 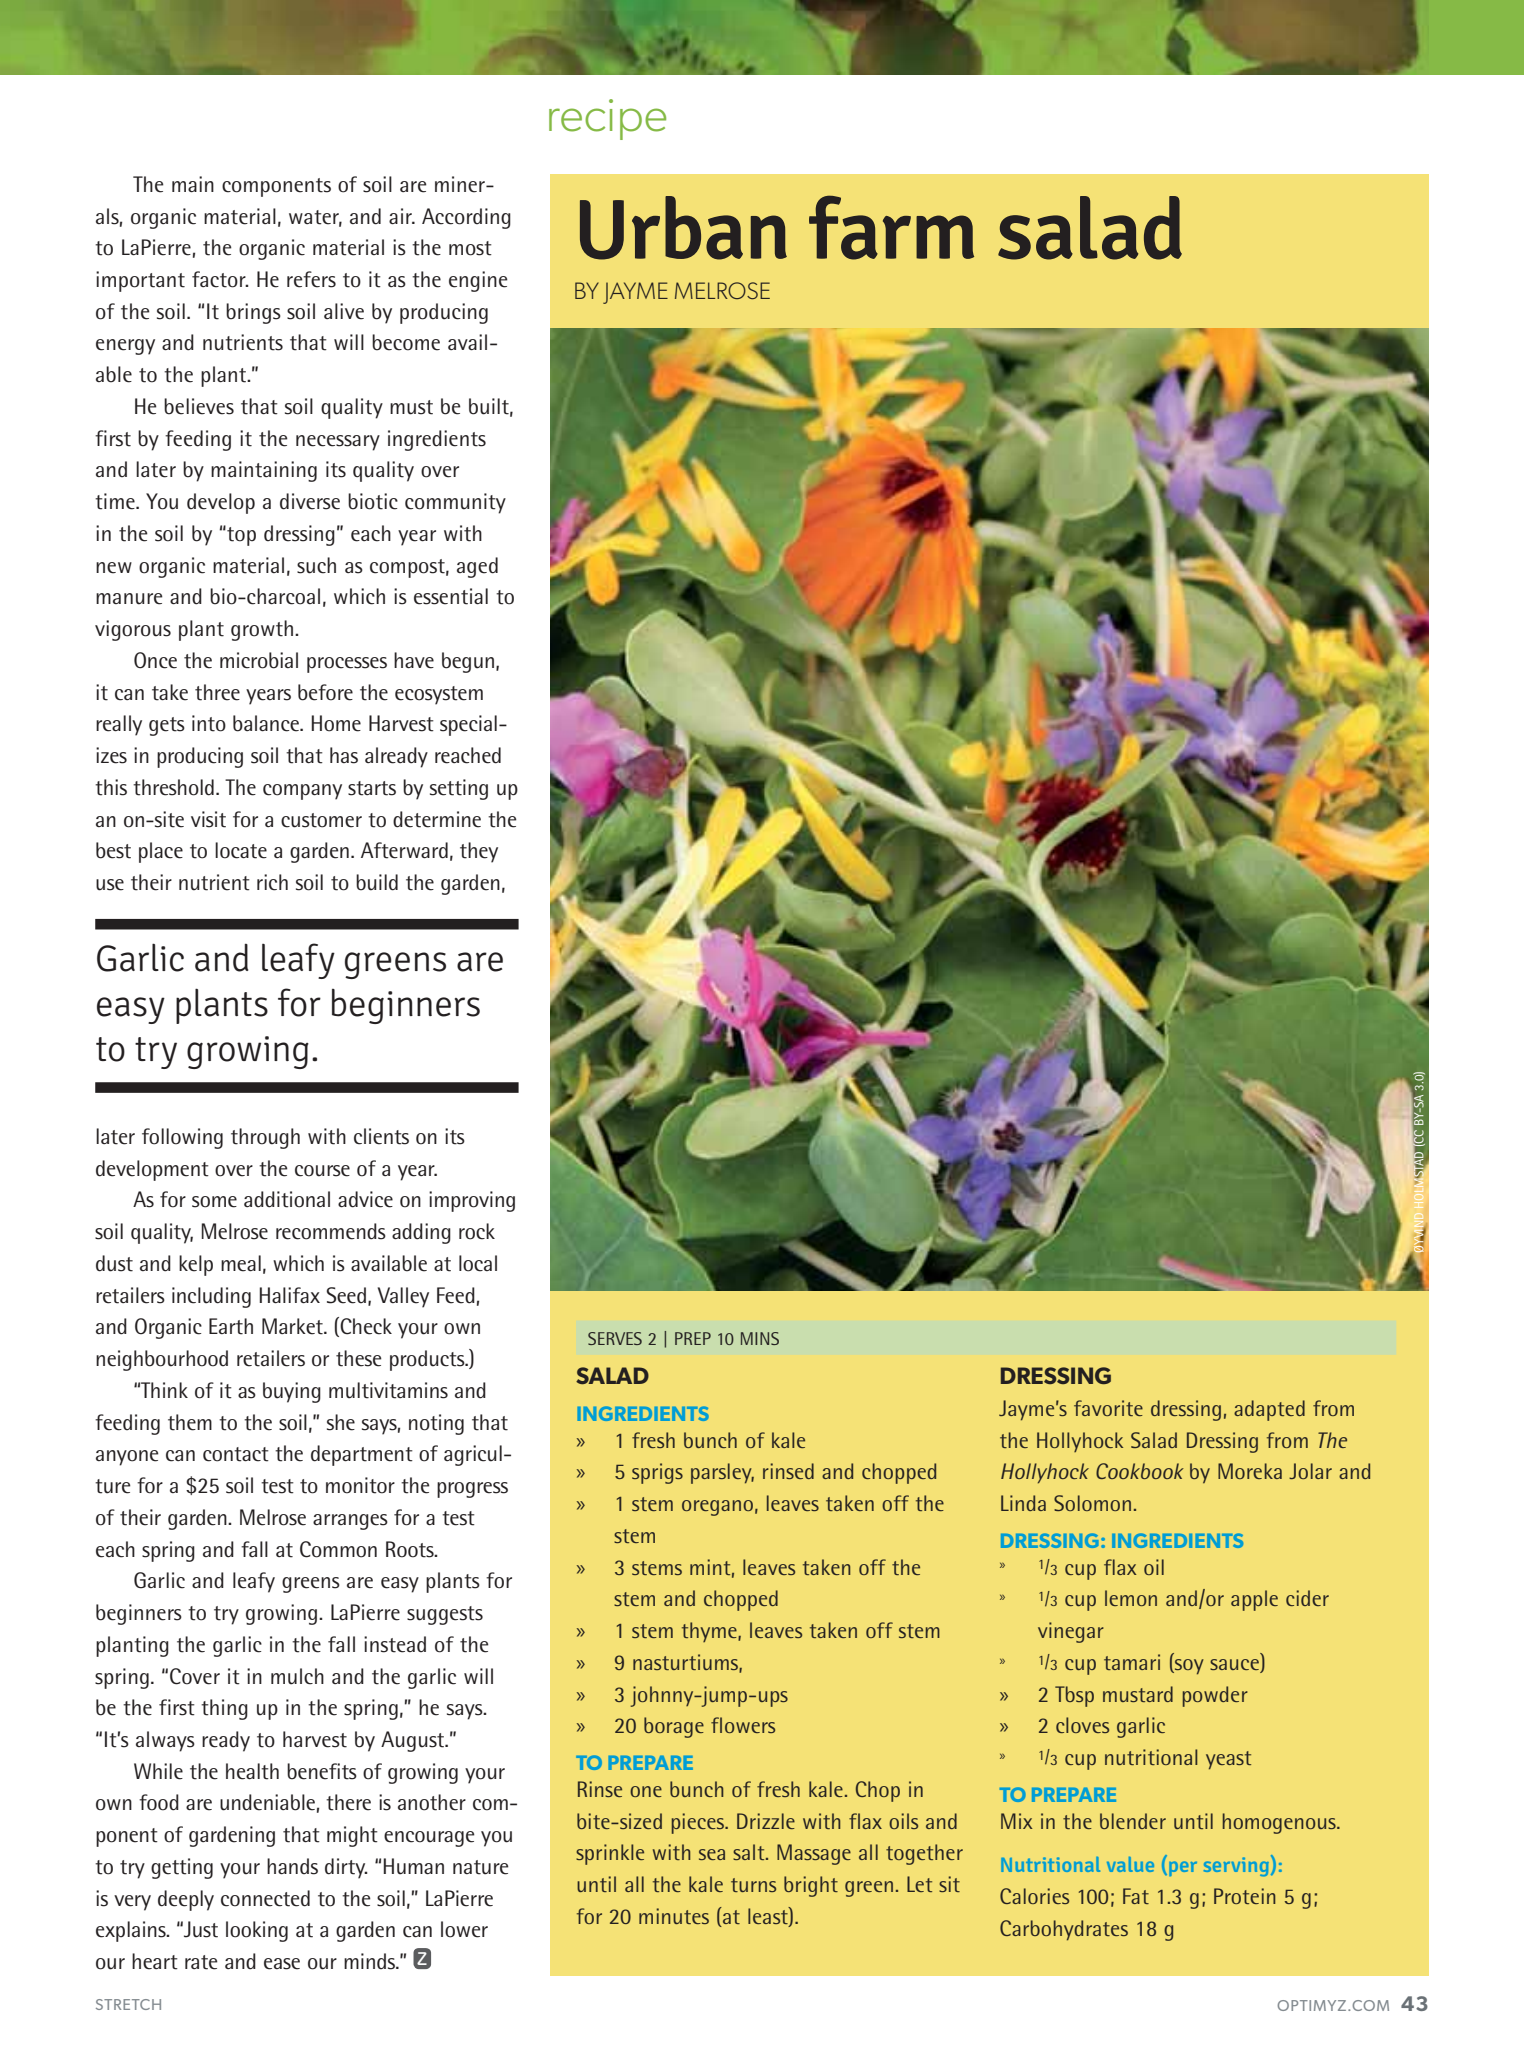 What do you see at coordinates (891, 227) in the image?
I see `farm` at bounding box center [891, 227].
